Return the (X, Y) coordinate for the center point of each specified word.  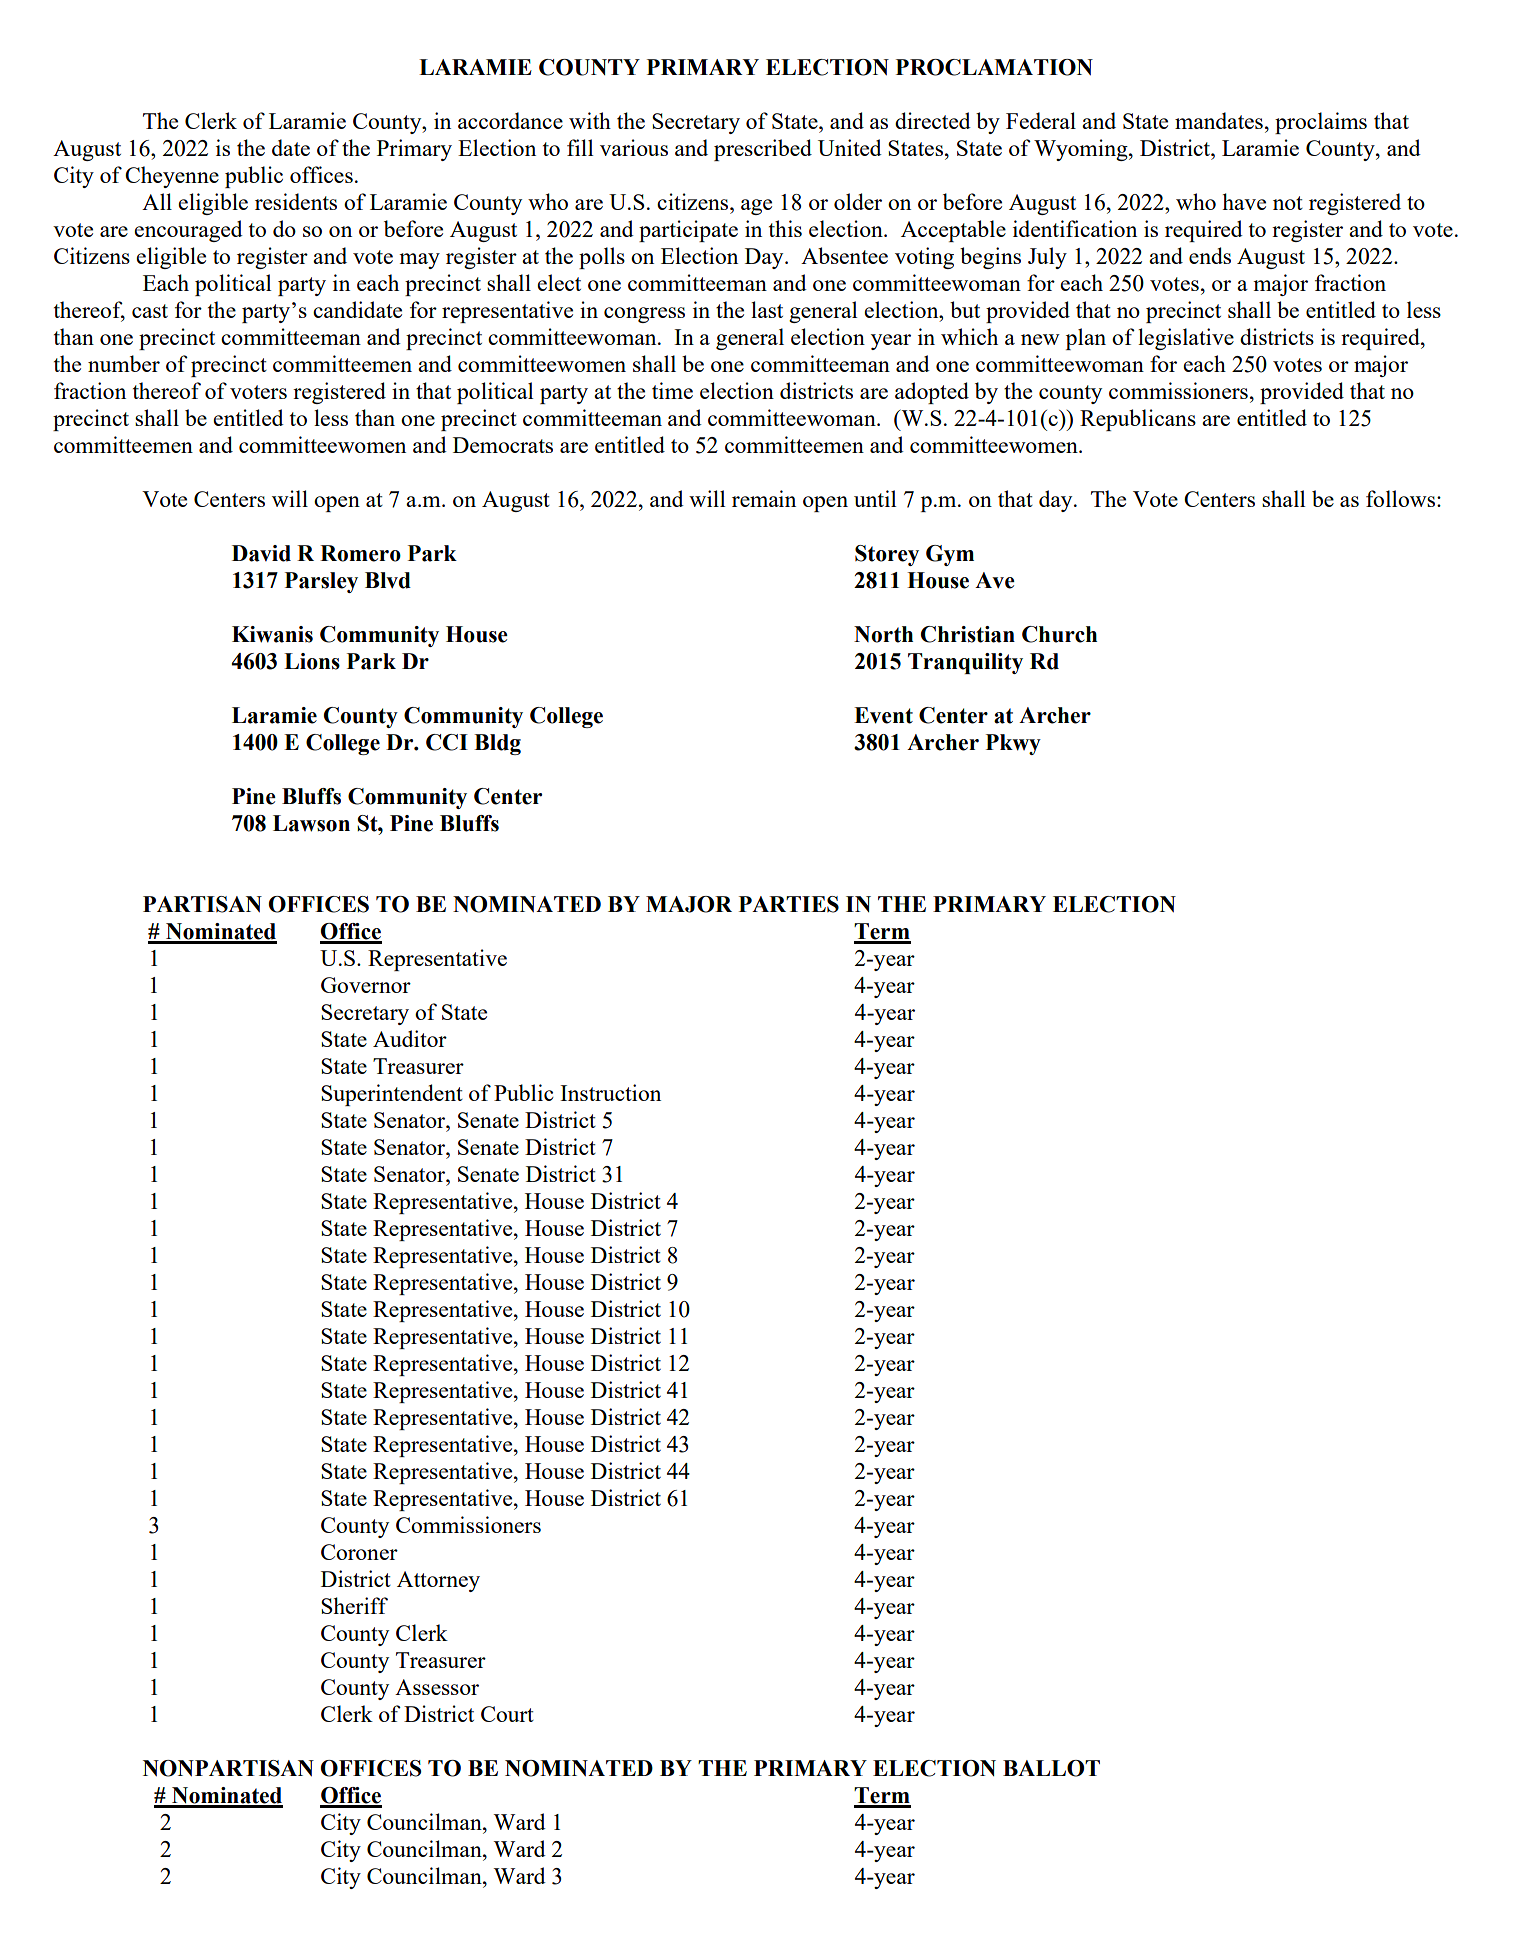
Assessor (437, 1687)
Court (507, 1714)
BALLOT (1051, 1768)
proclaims (1321, 123)
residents (296, 201)
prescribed (763, 150)
